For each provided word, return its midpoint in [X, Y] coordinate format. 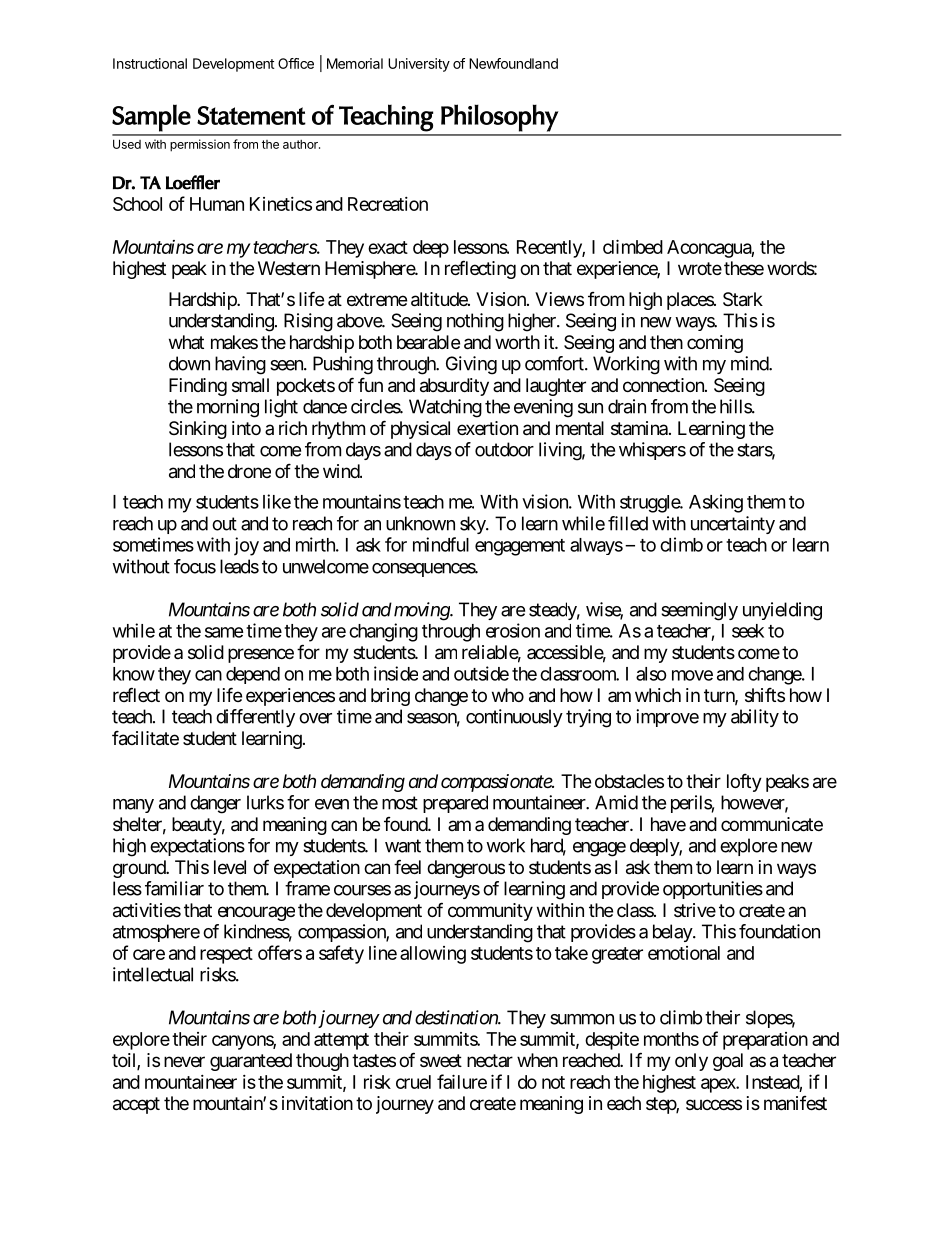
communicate [772, 824]
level [230, 867]
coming [715, 344]
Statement [251, 115]
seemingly [699, 611]
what [186, 342]
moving [422, 611]
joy [246, 546]
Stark [743, 299]
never [184, 1061]
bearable [428, 342]
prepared [455, 804]
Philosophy [500, 118]
